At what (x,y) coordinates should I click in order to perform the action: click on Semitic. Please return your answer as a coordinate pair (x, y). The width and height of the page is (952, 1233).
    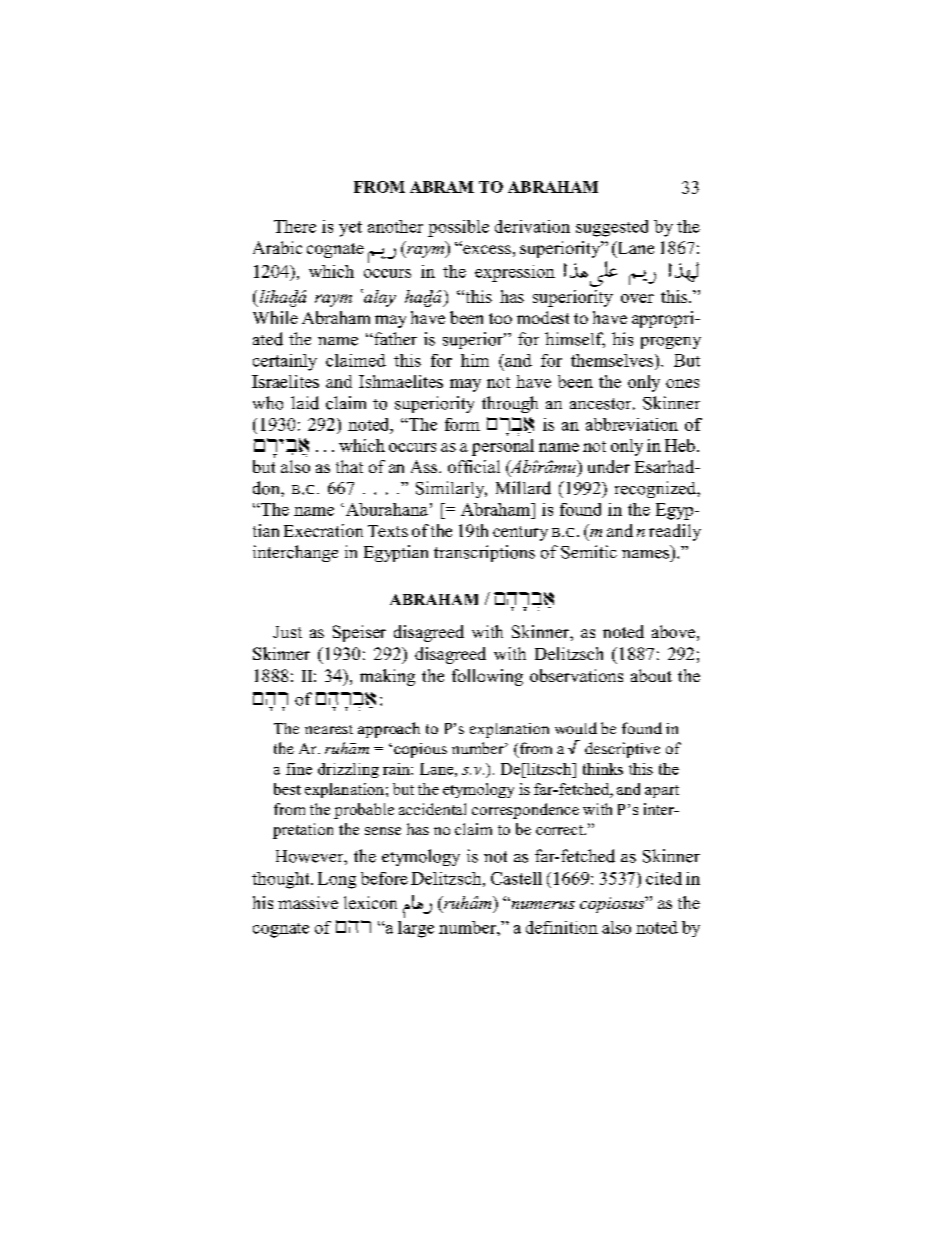
    Looking at the image, I should click on (589, 552).
